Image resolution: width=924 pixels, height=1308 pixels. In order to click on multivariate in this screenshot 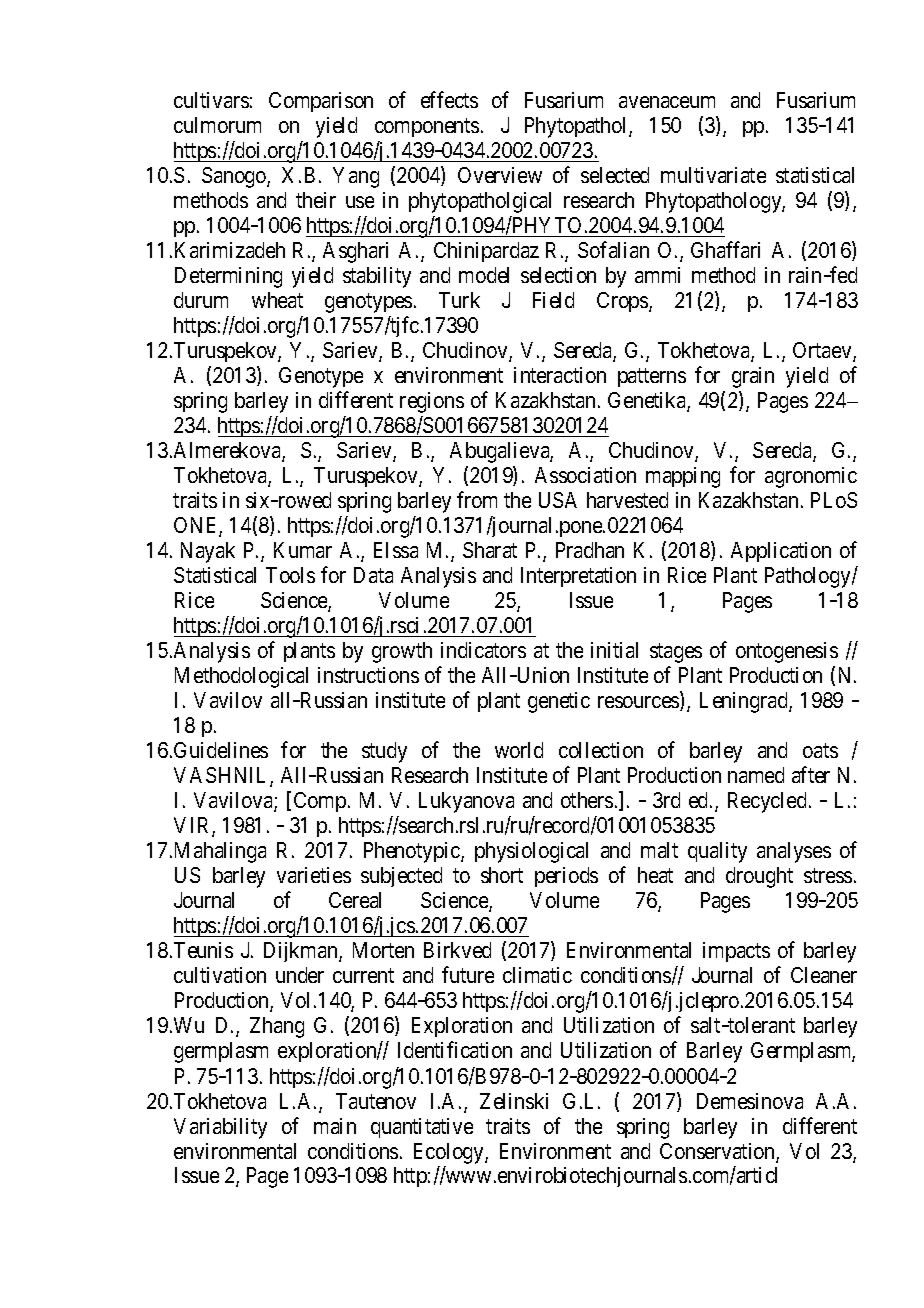, I will do `click(713, 175)`.
